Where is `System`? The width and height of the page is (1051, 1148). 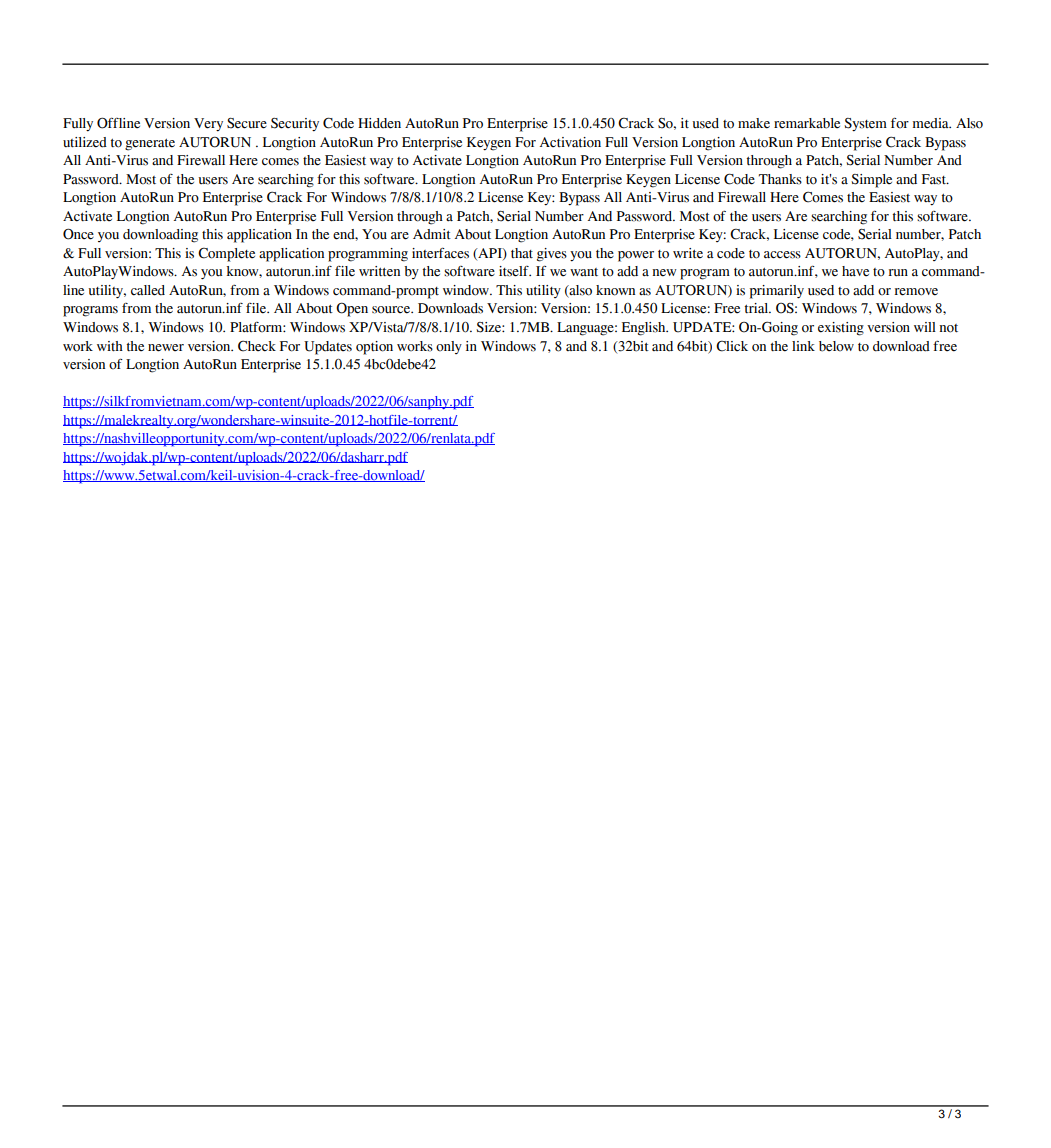 System is located at coordinates (865, 125).
